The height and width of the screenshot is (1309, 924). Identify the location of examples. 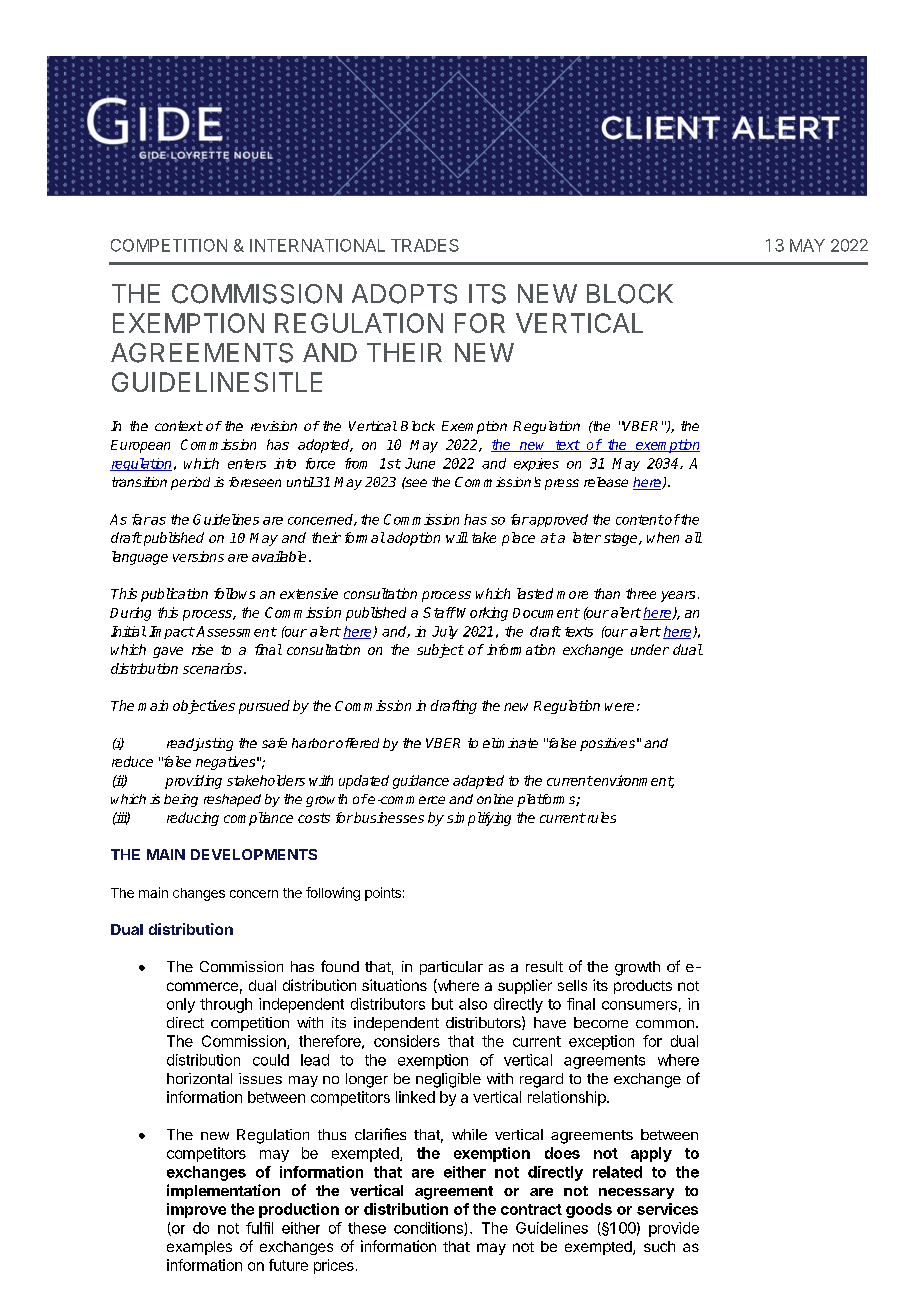
(199, 1248).
